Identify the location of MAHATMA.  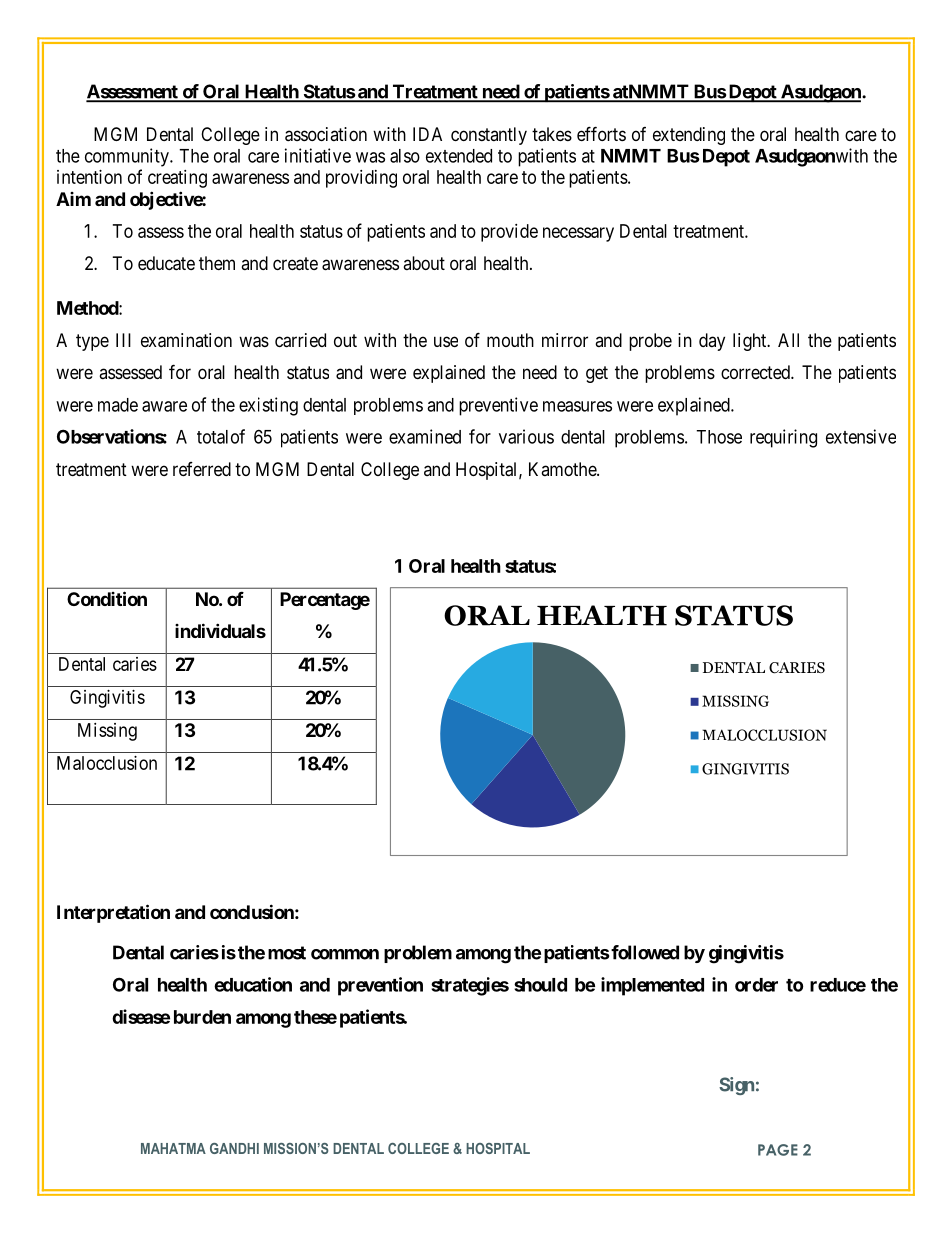
(173, 1148).
